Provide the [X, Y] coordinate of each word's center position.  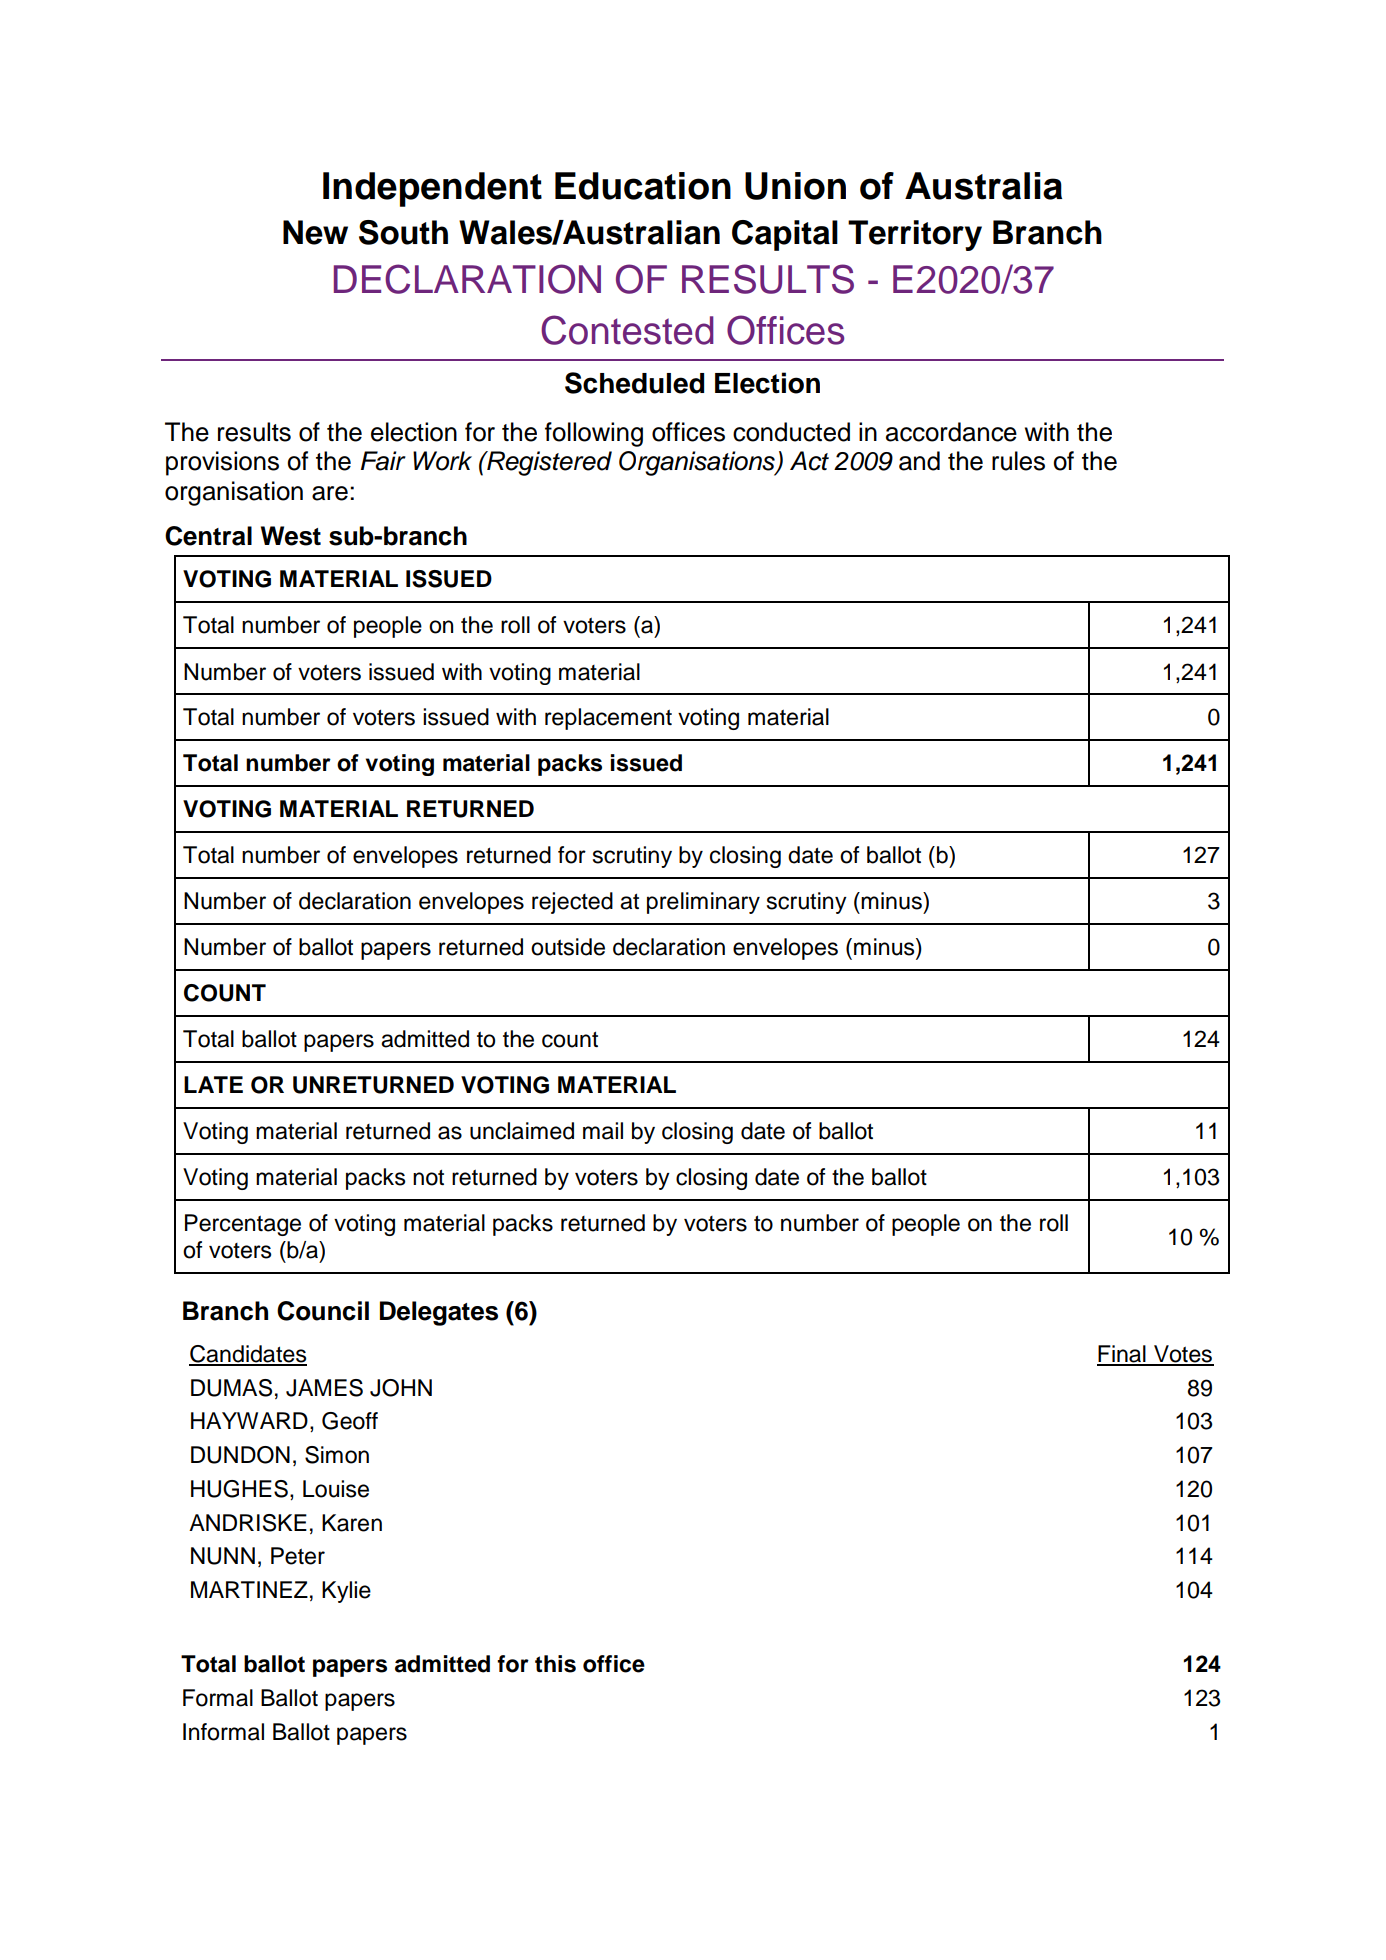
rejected [572, 903]
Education [643, 186]
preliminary [703, 903]
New [315, 232]
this [555, 1664]
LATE [213, 1084]
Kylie [346, 1592]
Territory [915, 235]
